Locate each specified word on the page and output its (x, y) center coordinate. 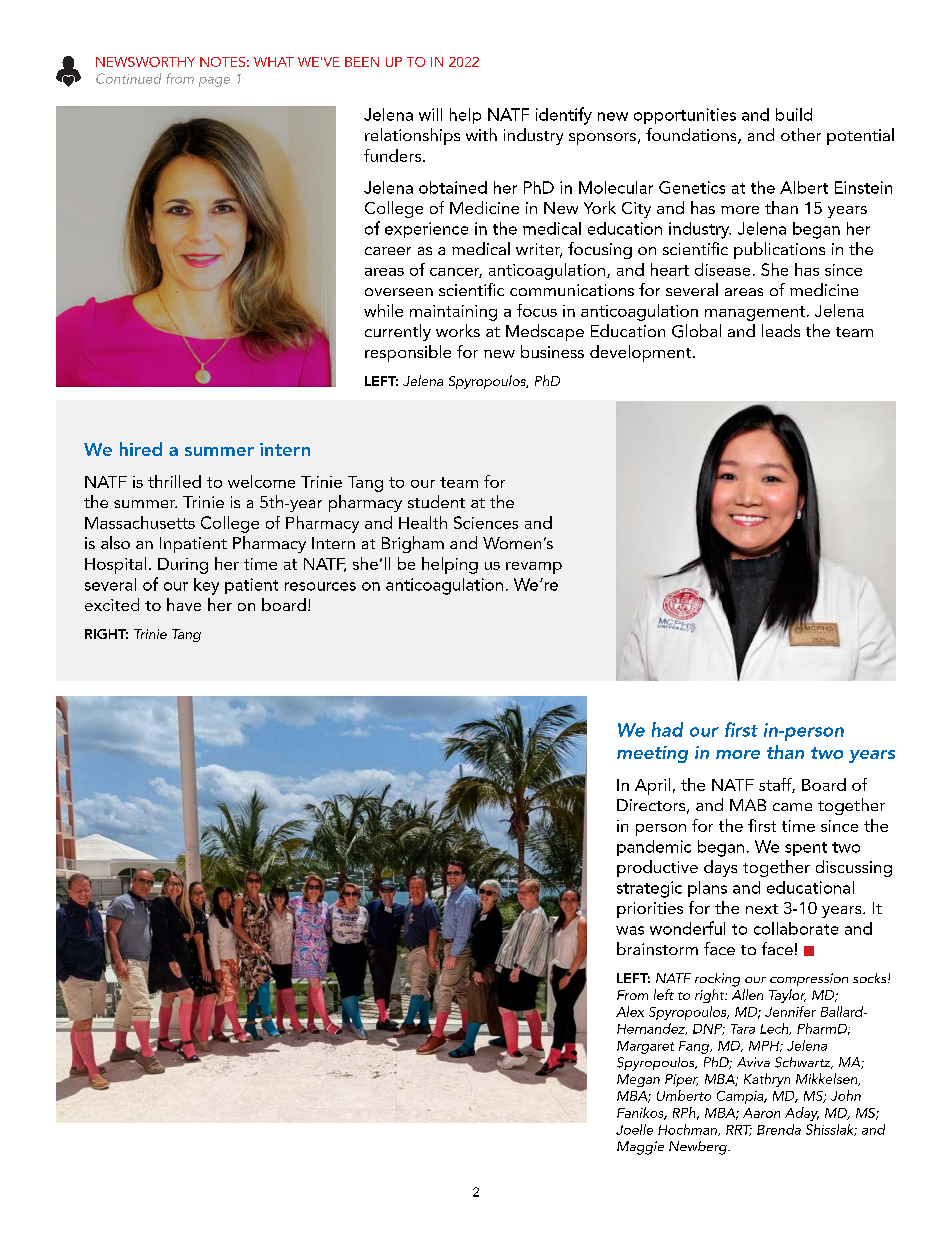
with (481, 134)
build (794, 114)
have (184, 604)
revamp (534, 568)
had (667, 729)
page (214, 82)
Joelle (634, 1129)
